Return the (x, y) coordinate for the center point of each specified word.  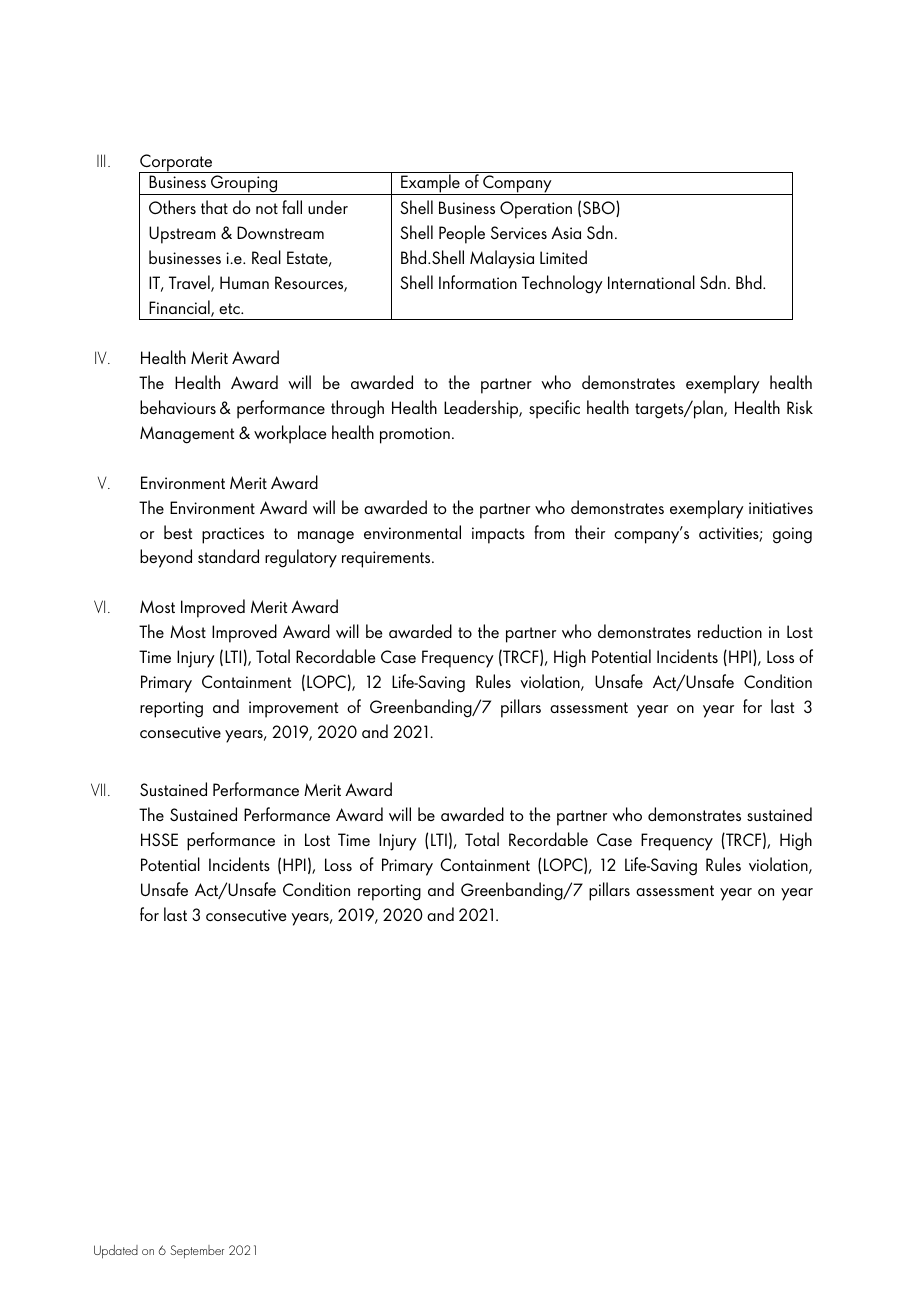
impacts (498, 535)
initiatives (781, 508)
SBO (600, 209)
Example (430, 184)
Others (172, 207)
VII (98, 789)
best (178, 532)
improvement (293, 709)
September (197, 1251)
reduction (730, 631)
